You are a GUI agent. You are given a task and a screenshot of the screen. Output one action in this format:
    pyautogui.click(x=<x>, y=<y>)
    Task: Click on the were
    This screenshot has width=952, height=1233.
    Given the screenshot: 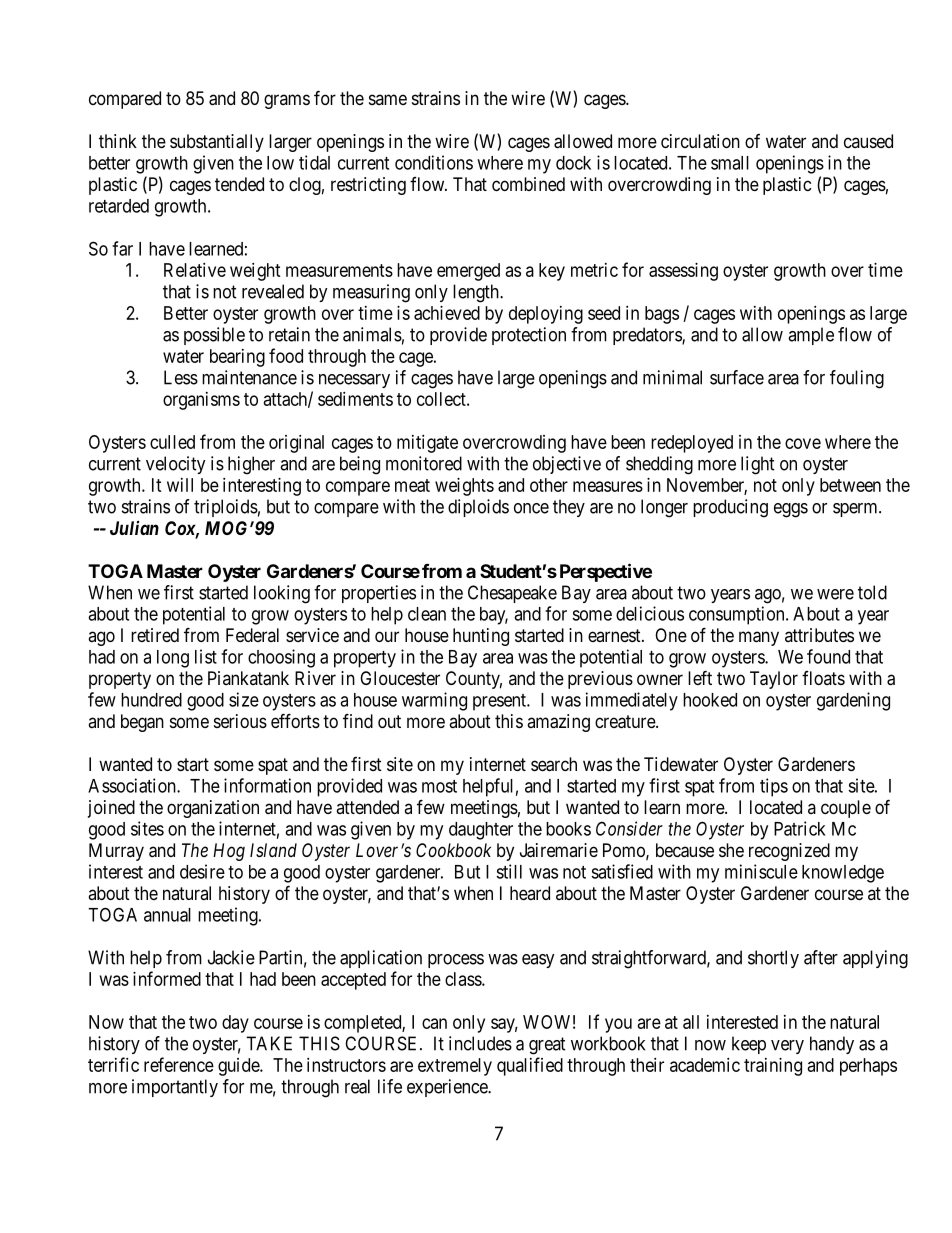 What is the action you would take?
    pyautogui.click(x=835, y=594)
